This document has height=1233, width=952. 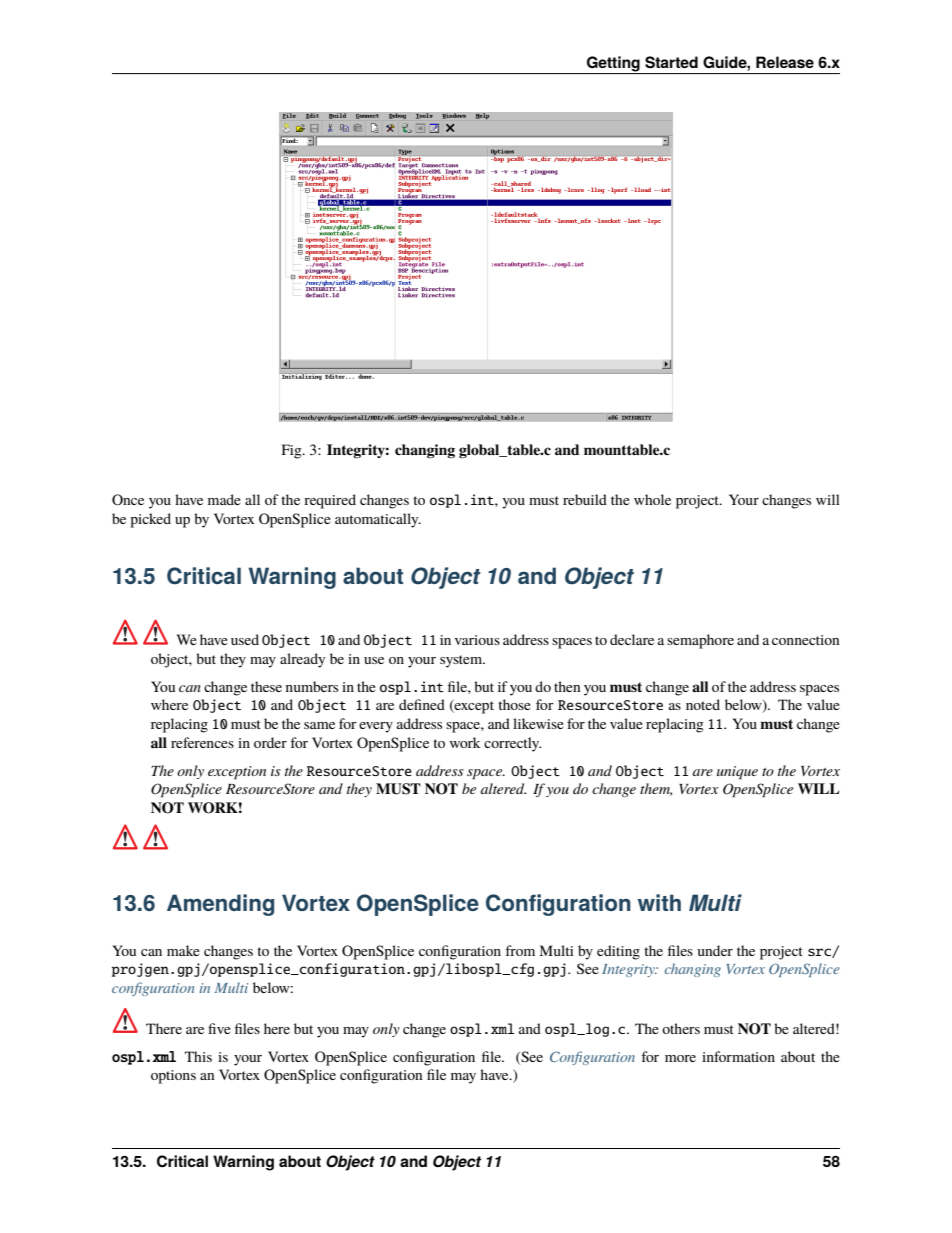 I want to click on various, so click(x=477, y=640).
